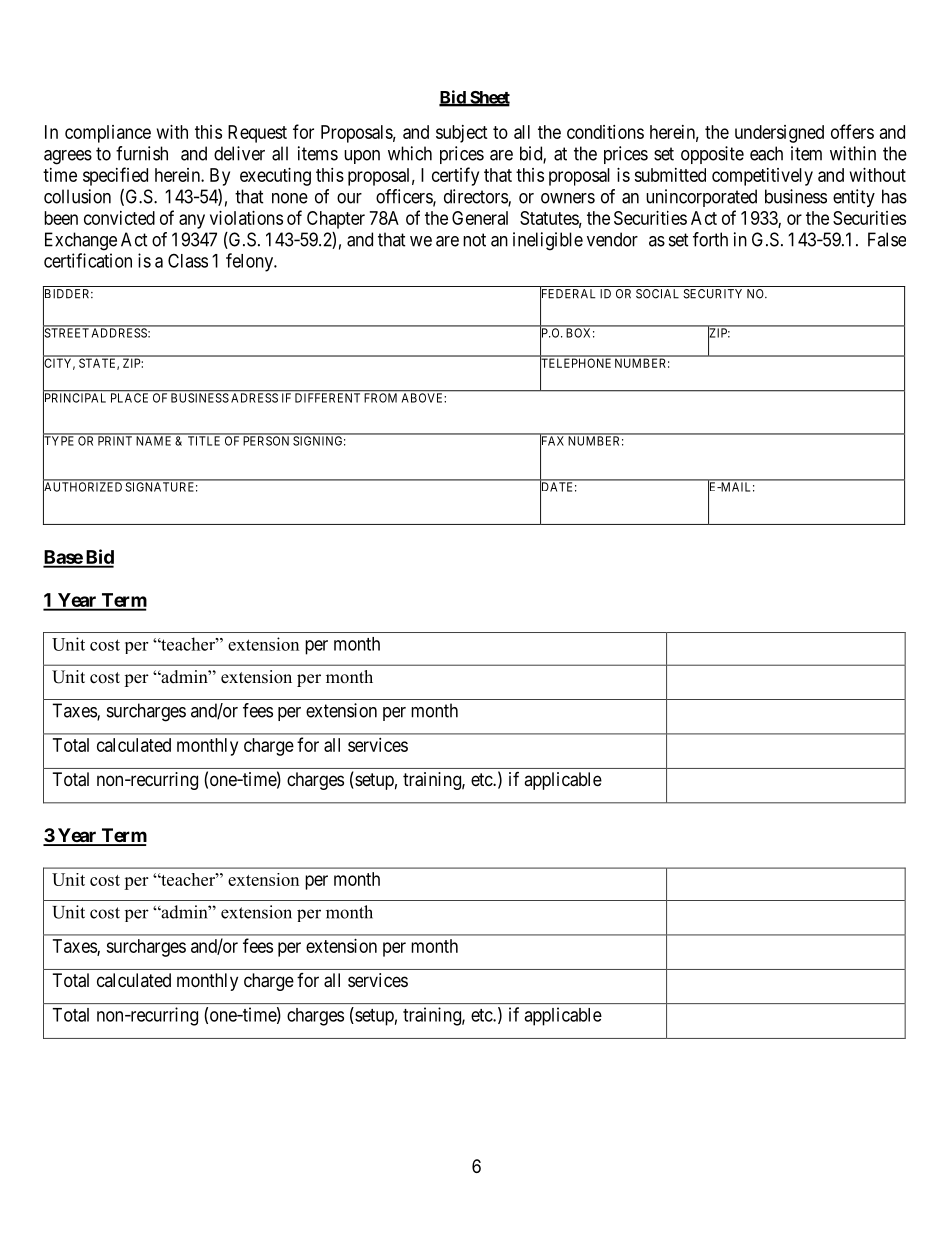  I want to click on furnish, so click(142, 153).
